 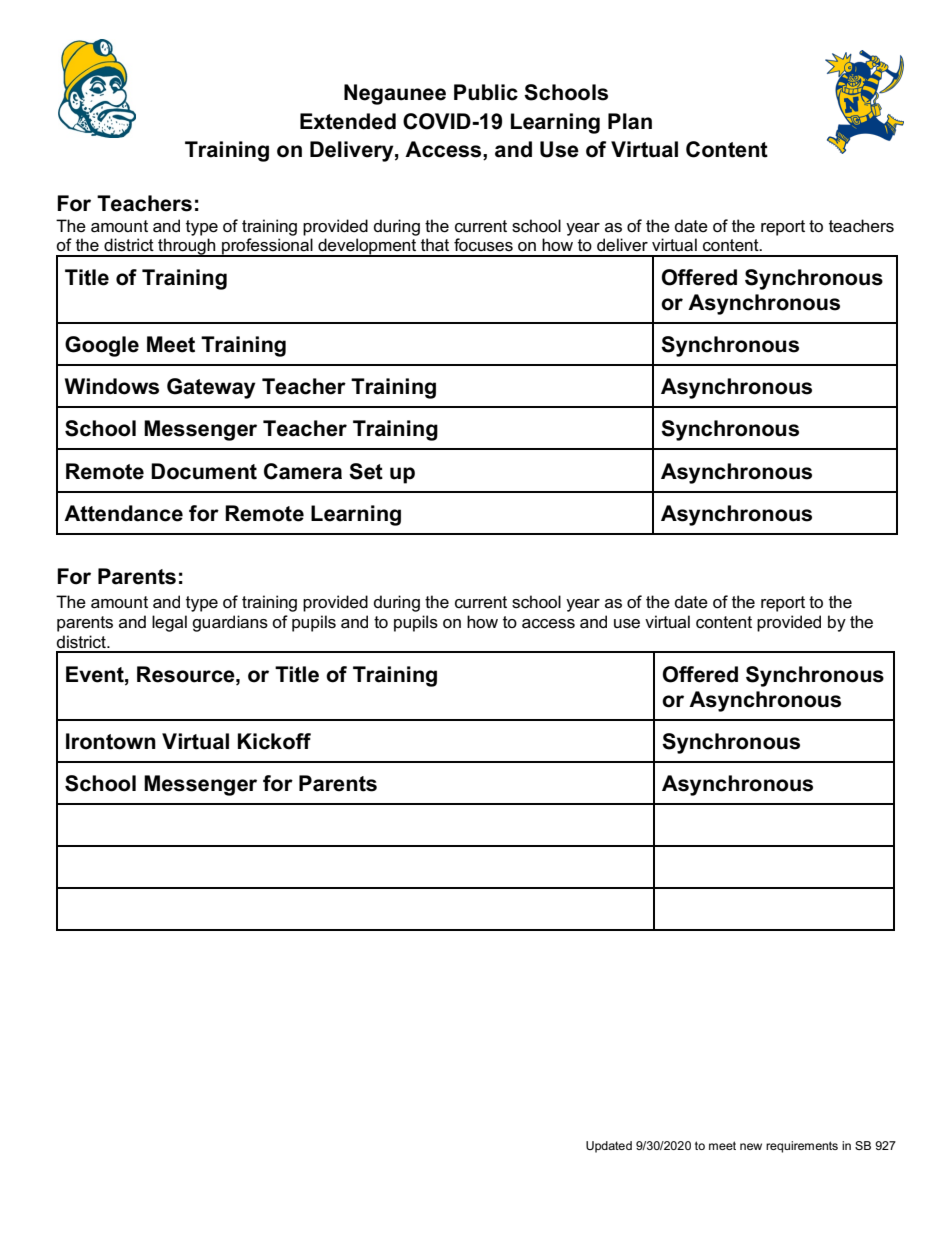 I want to click on new, so click(x=751, y=1146).
